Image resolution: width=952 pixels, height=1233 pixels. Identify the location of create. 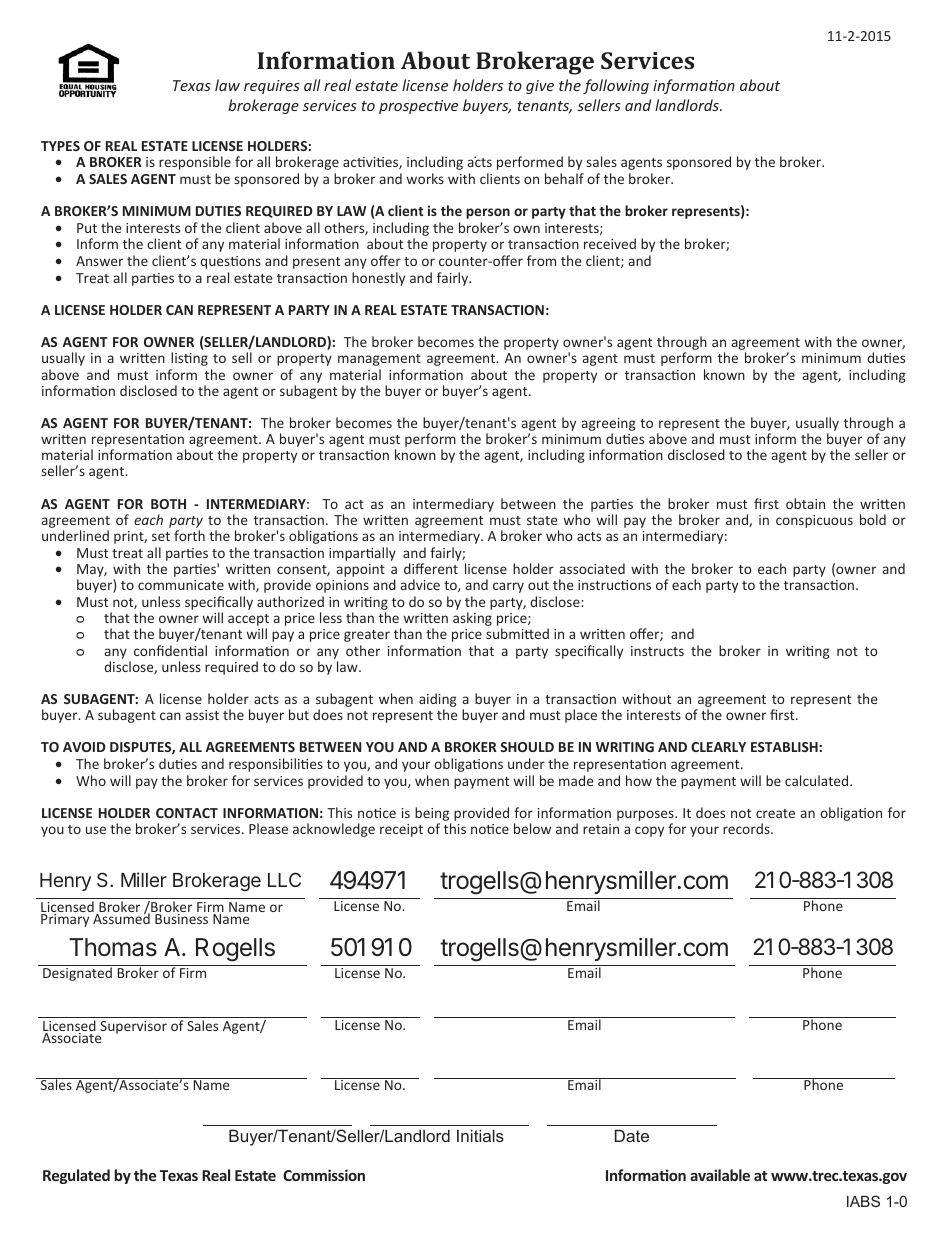
(775, 813).
